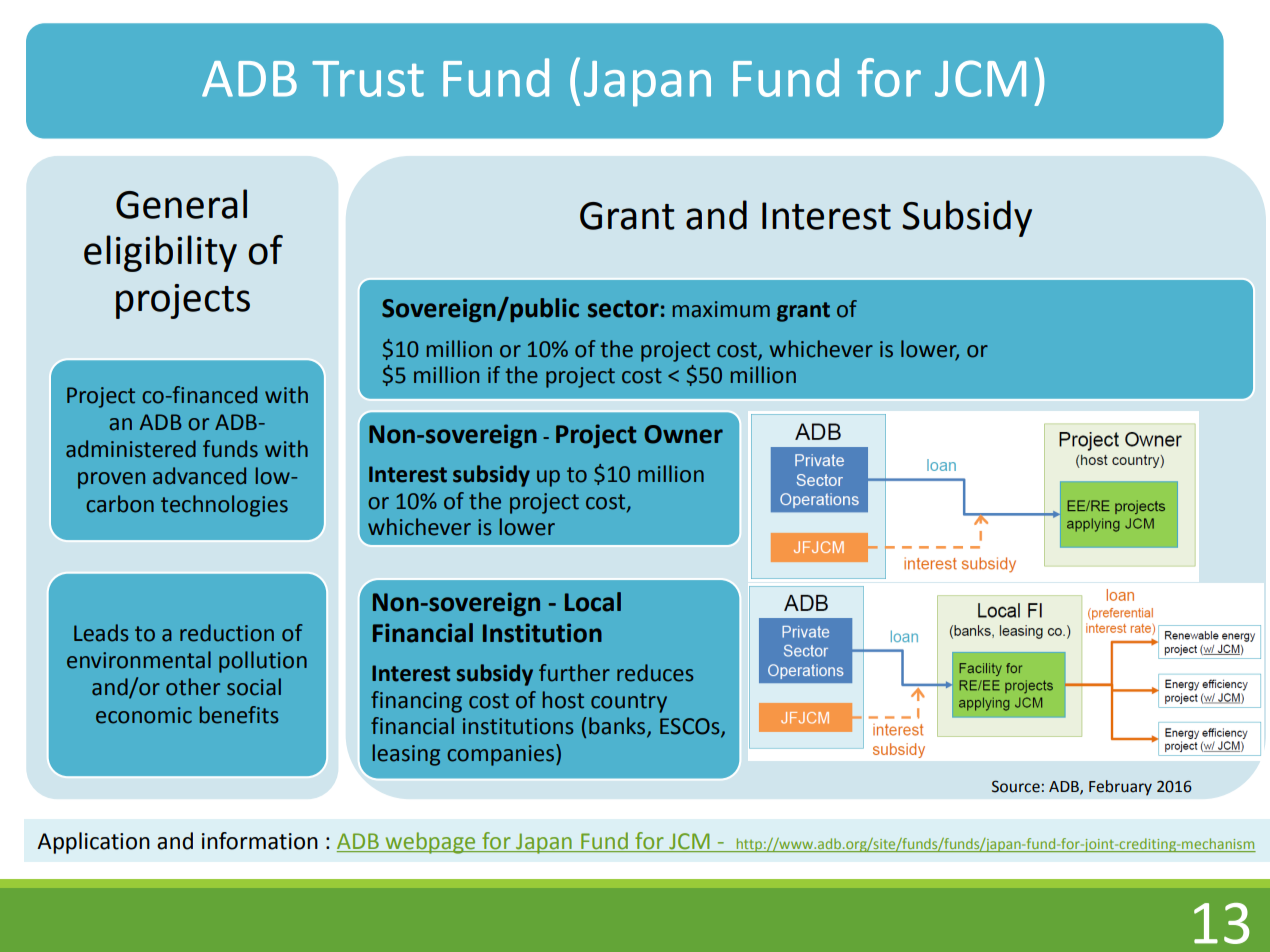  What do you see at coordinates (721, 309) in the screenshot?
I see `maximum` at bounding box center [721, 309].
